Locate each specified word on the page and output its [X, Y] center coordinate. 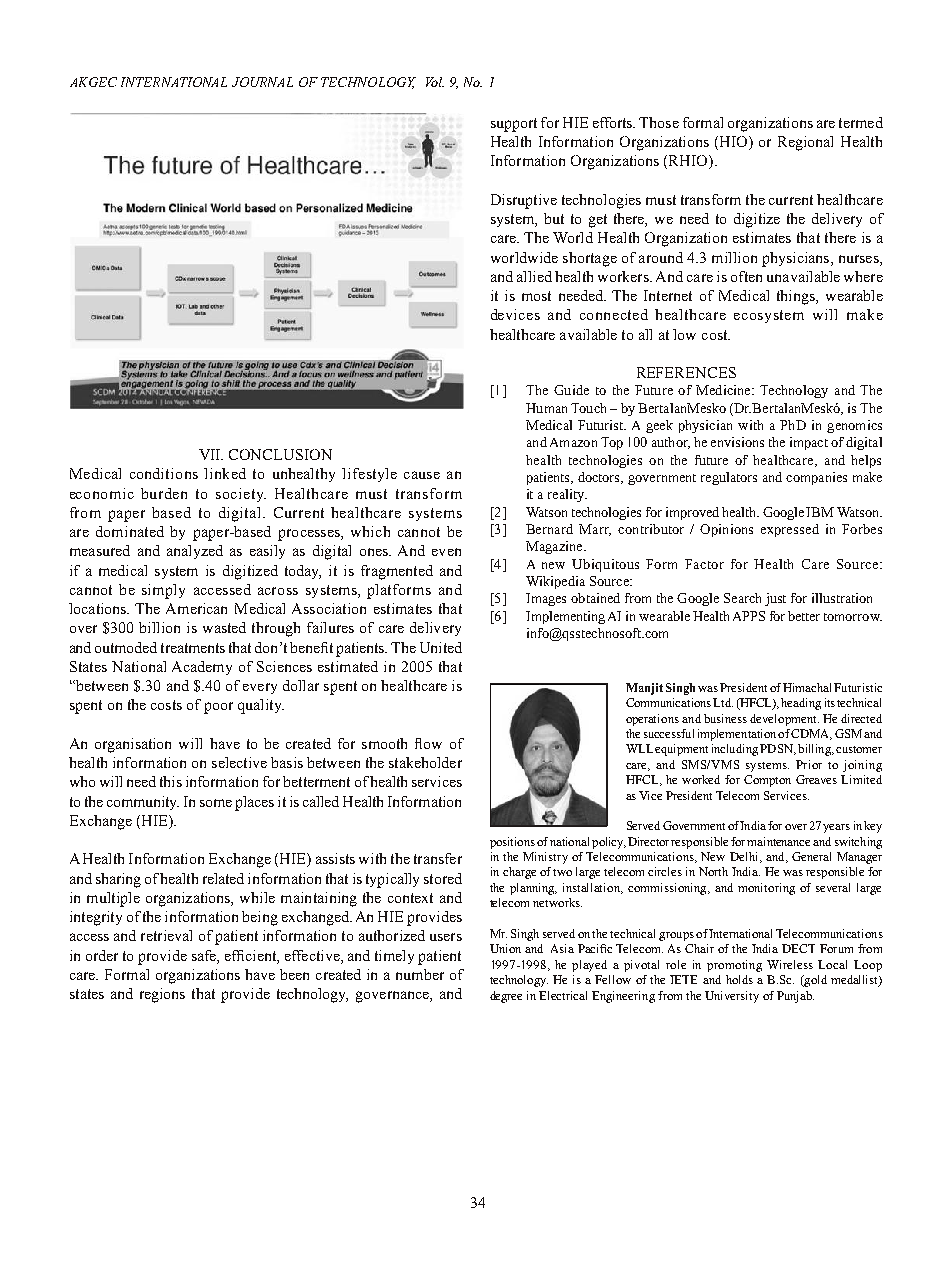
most [536, 296]
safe [205, 955]
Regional [805, 143]
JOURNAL [262, 82]
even [446, 552]
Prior [809, 764]
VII [211, 454]
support [514, 125]
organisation [133, 745]
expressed [790, 530]
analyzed [195, 552]
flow [428, 743]
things [797, 297]
